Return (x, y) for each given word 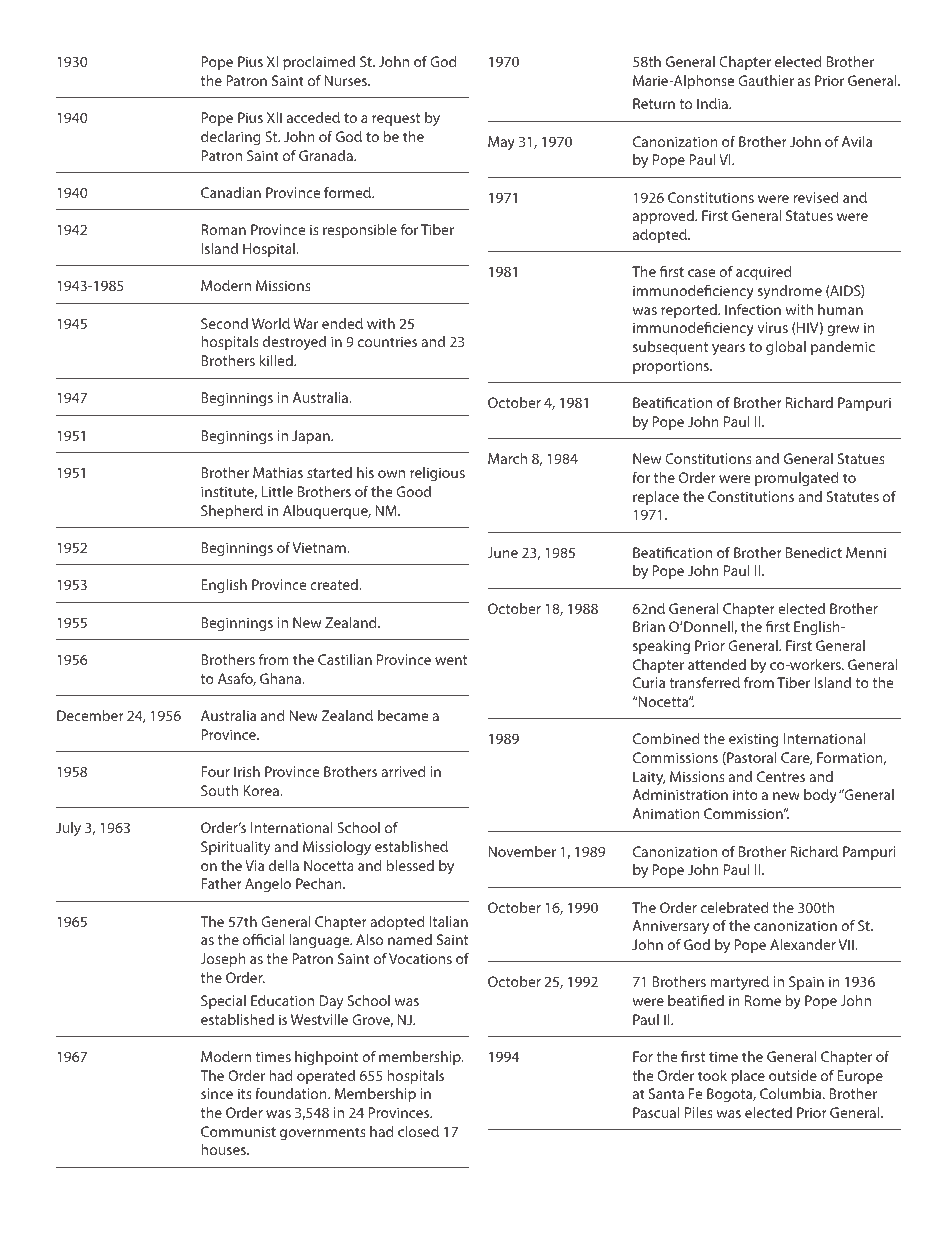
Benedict (814, 552)
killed (277, 360)
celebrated (734, 907)
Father (221, 883)
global (786, 348)
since (217, 1093)
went (451, 660)
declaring (231, 138)
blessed (410, 865)
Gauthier (766, 80)
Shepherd (232, 512)
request (396, 119)
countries (387, 341)
